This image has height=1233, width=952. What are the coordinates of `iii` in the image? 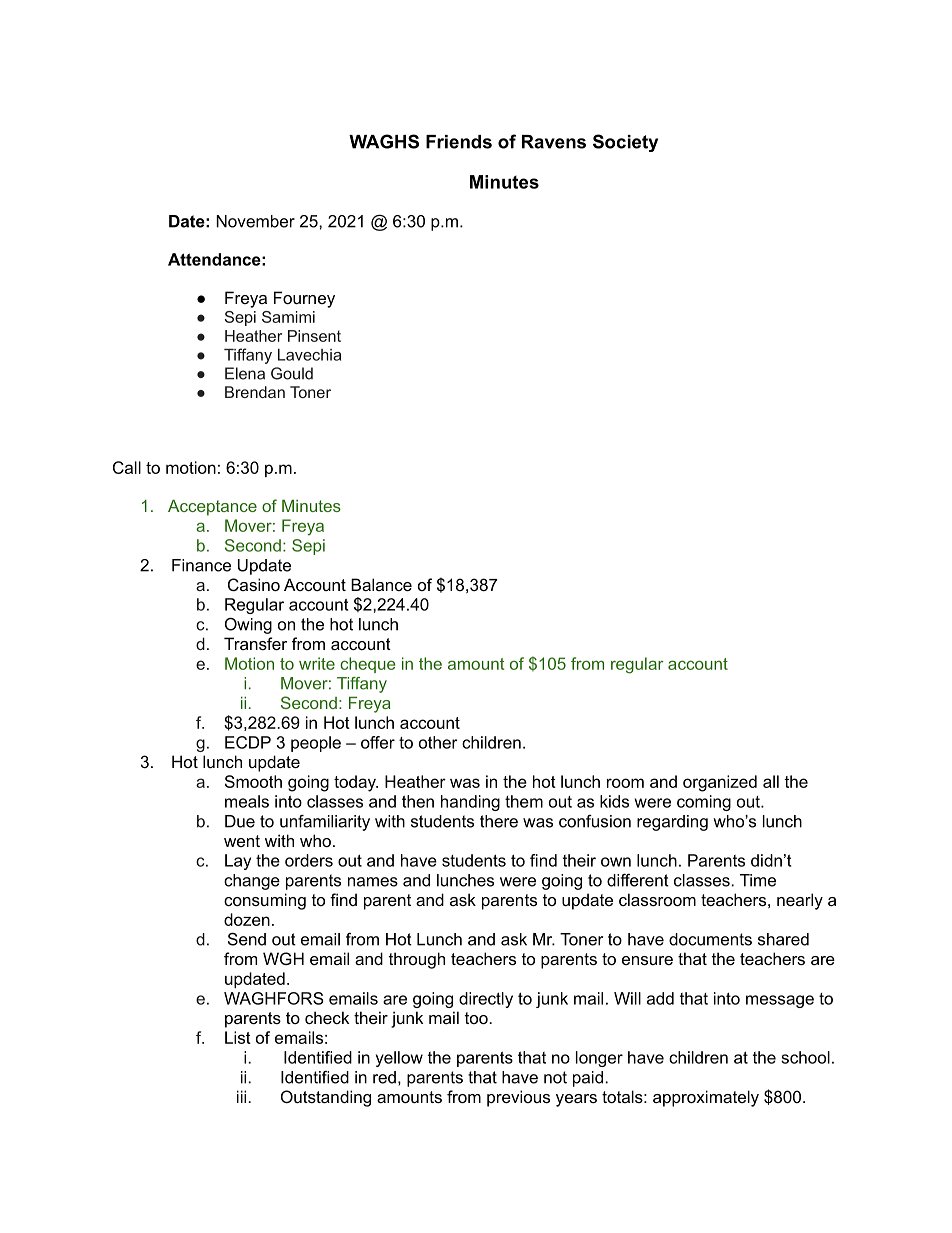 It's located at (243, 1096).
